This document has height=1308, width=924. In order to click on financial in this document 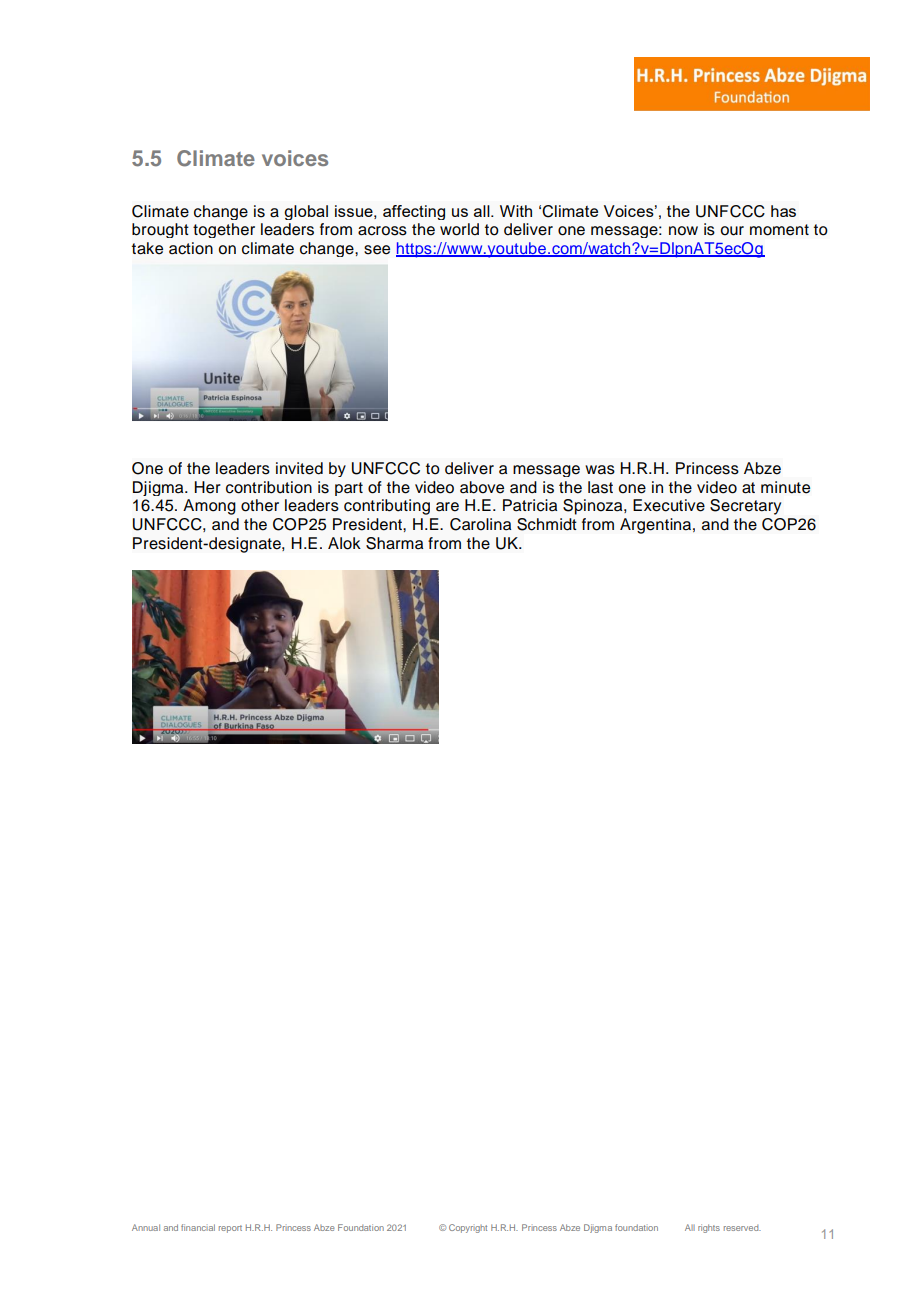, I will do `click(198, 1227)`.
